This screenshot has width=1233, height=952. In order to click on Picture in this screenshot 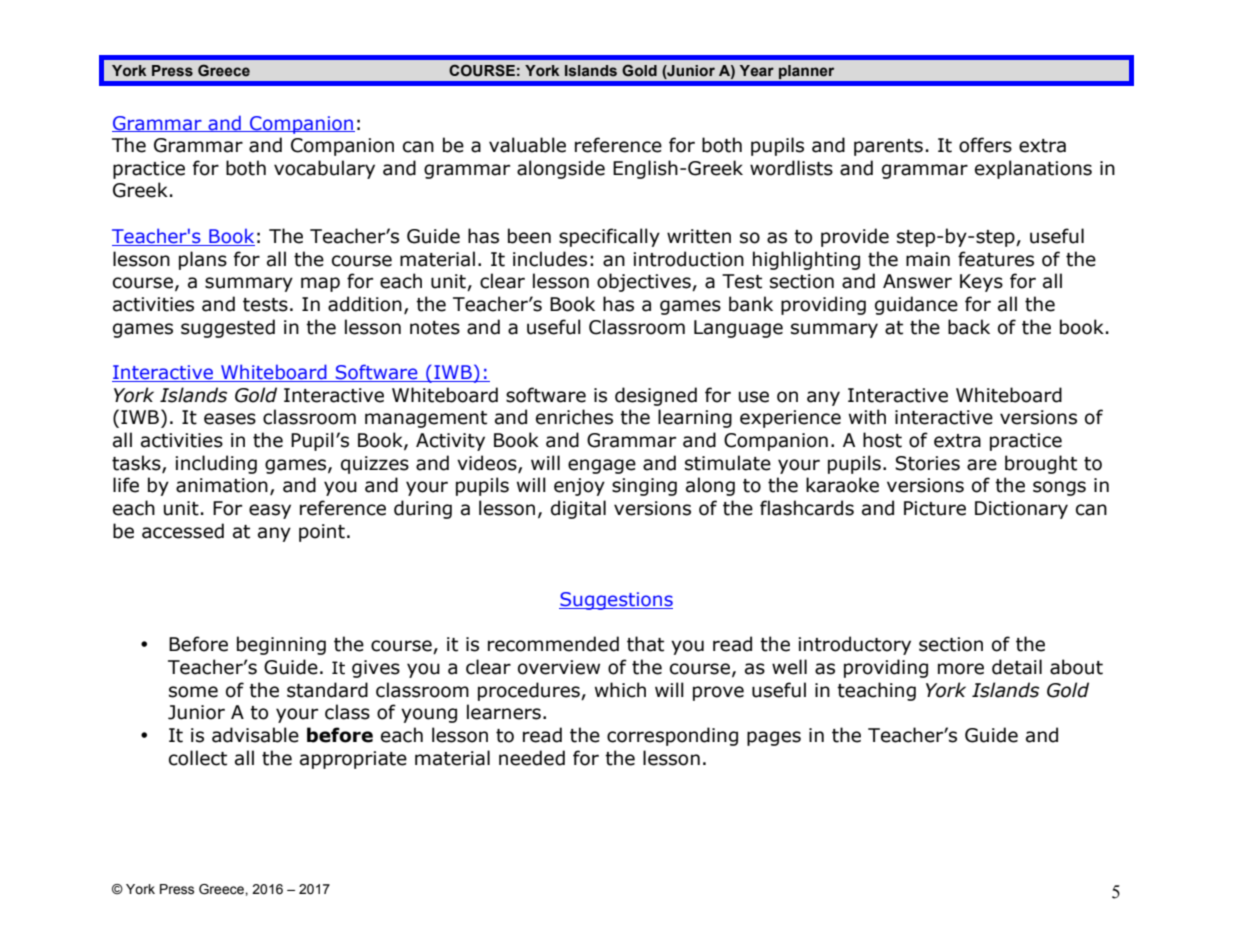, I will do `click(935, 508)`.
